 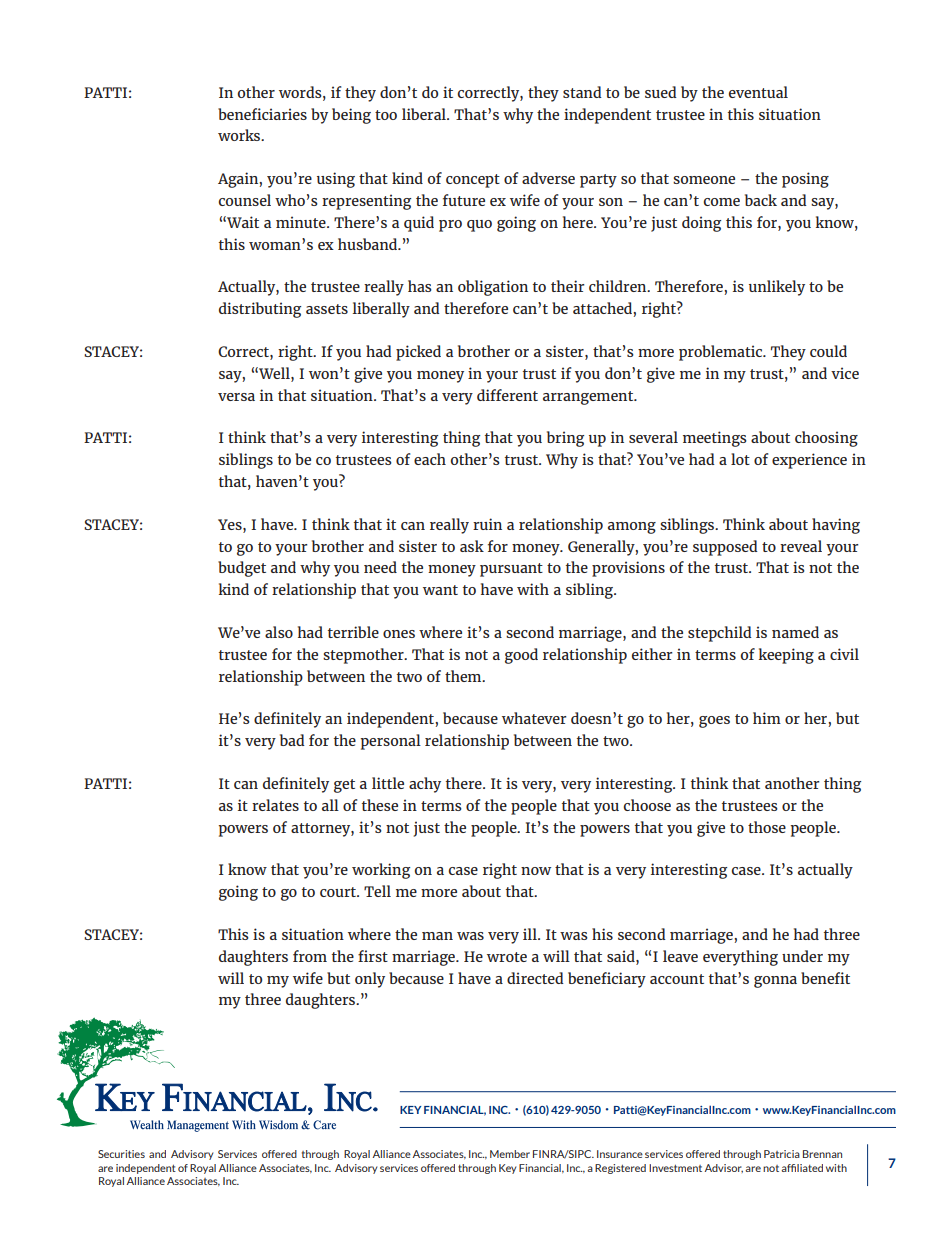 What do you see at coordinates (292, 740) in the page?
I see `bad` at bounding box center [292, 740].
